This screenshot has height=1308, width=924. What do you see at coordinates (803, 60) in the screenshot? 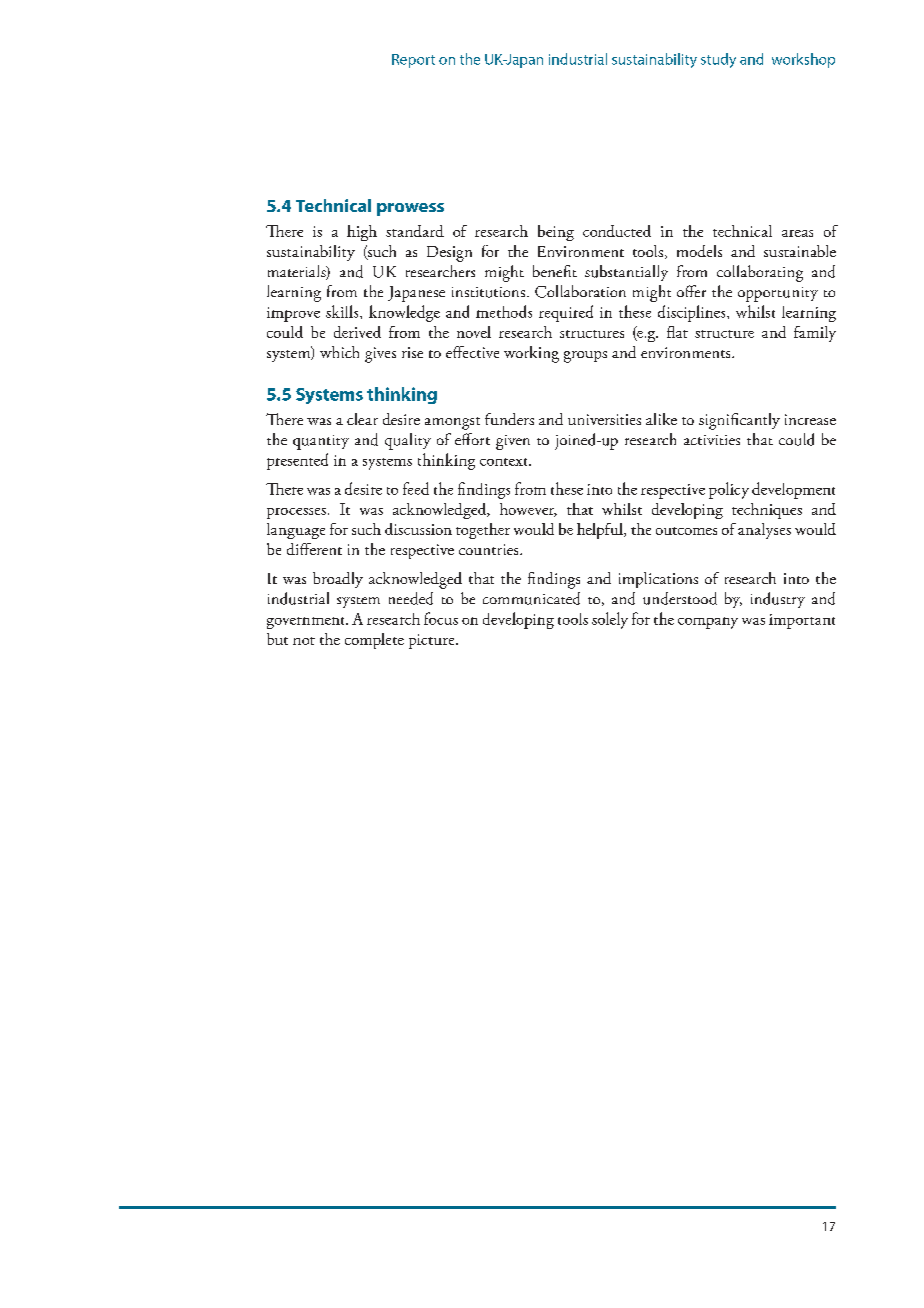
I see `workshop` at bounding box center [803, 60].
